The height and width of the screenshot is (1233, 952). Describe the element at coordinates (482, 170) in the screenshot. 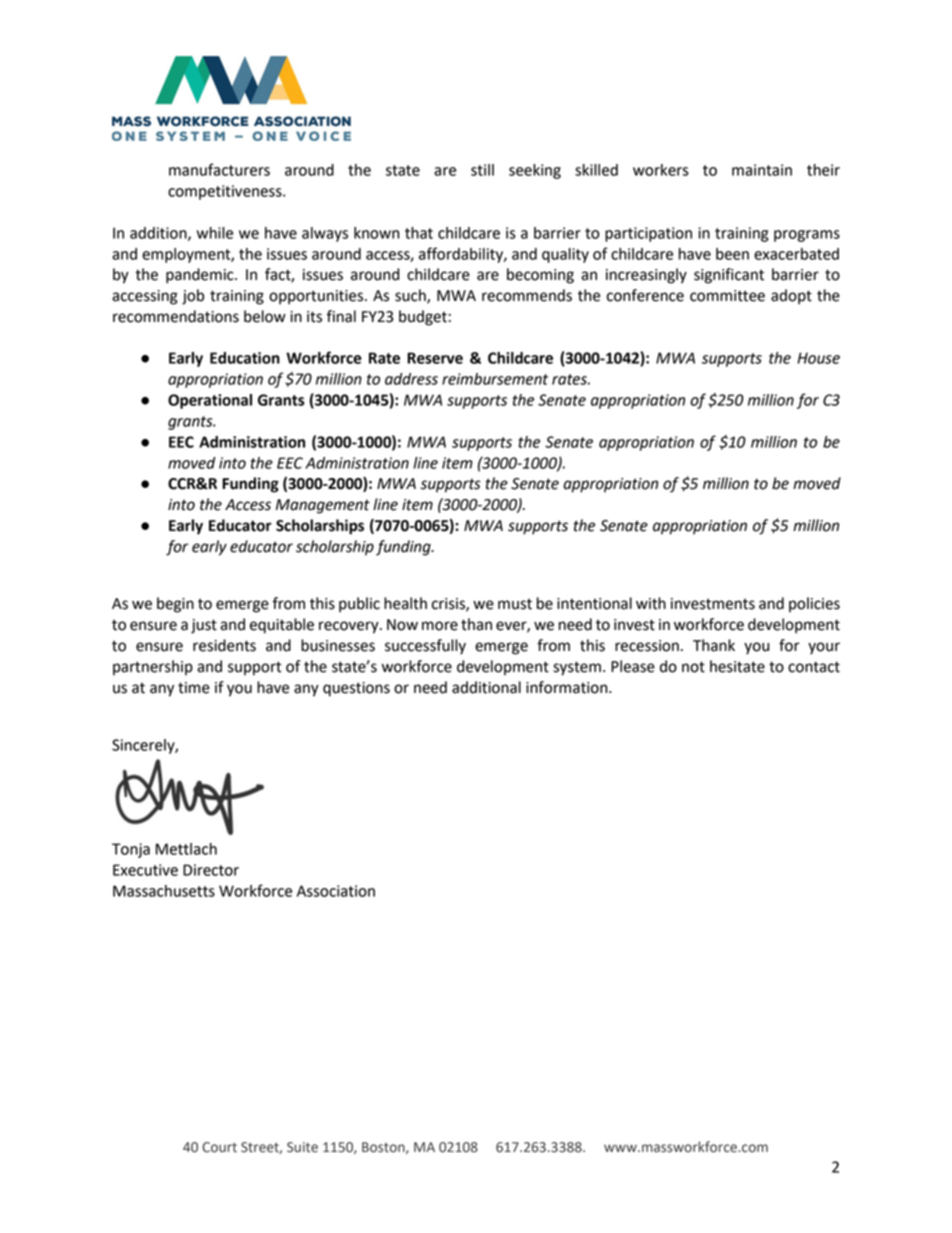

I see `still` at that location.
